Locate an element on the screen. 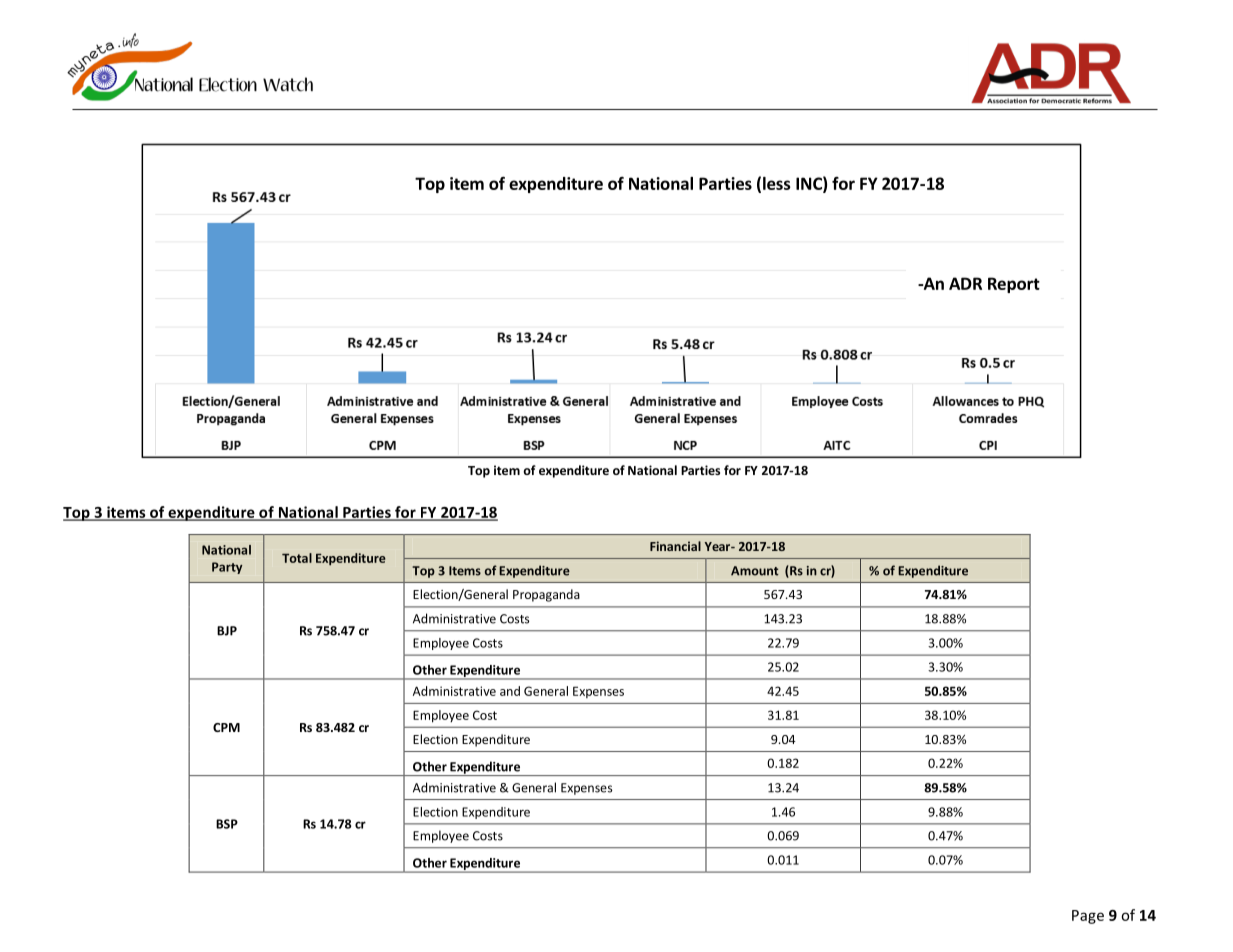 The image size is (1233, 952). ADR is located at coordinates (965, 283).
